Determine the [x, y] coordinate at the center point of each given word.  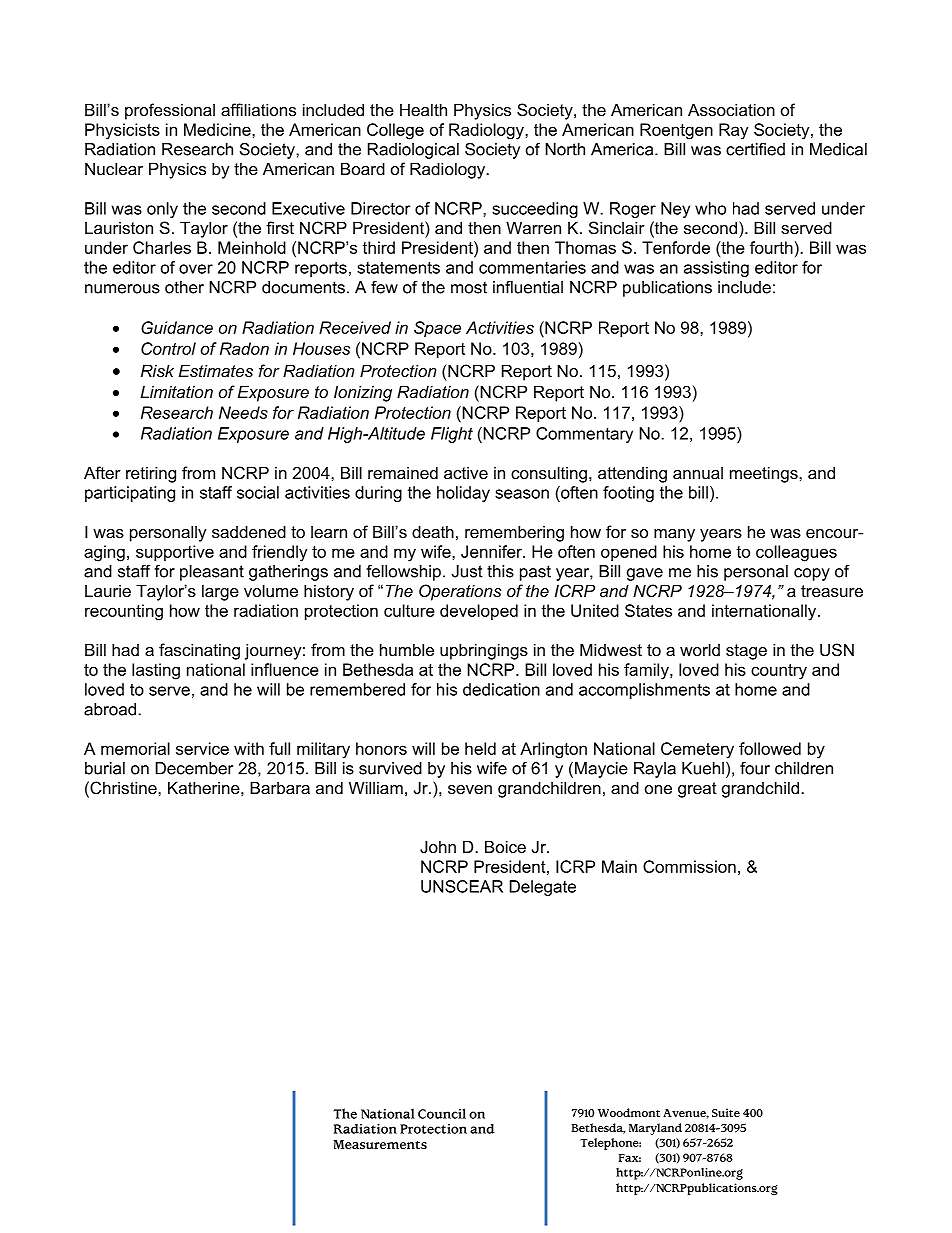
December [194, 768]
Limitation [176, 391]
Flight [452, 435]
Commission [689, 866]
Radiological [413, 151]
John [438, 846]
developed [479, 612]
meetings [765, 474]
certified [755, 149]
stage [746, 652]
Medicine [218, 129]
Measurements [380, 1144]
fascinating [199, 651]
